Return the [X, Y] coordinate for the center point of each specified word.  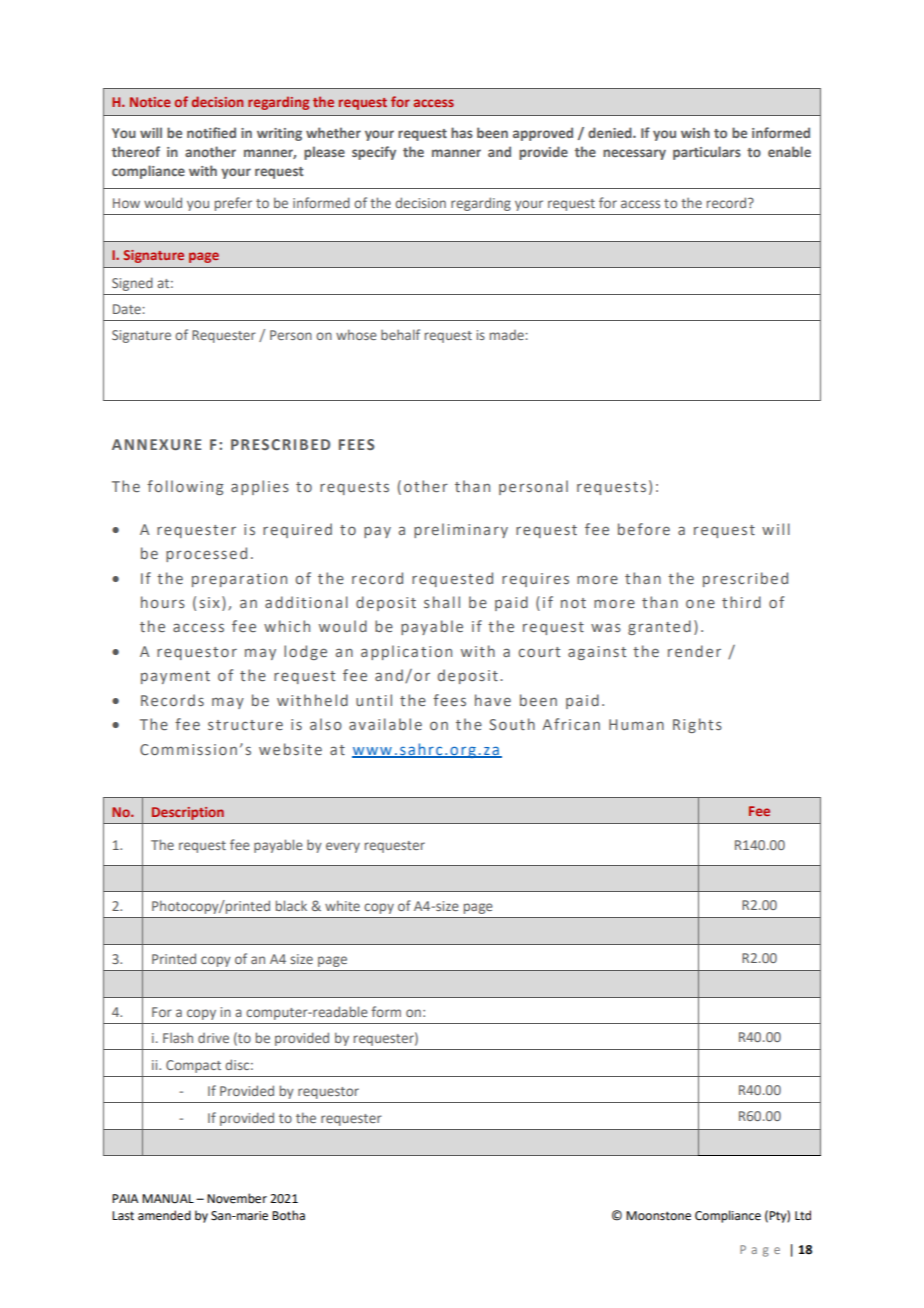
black [291, 905]
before [644, 529]
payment [175, 677]
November [237, 1198]
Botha [288, 1215]
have [493, 700]
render [694, 651]
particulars [707, 153]
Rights [697, 725]
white [342, 905]
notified [211, 132]
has [462, 132]
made [508, 335]
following [185, 487]
